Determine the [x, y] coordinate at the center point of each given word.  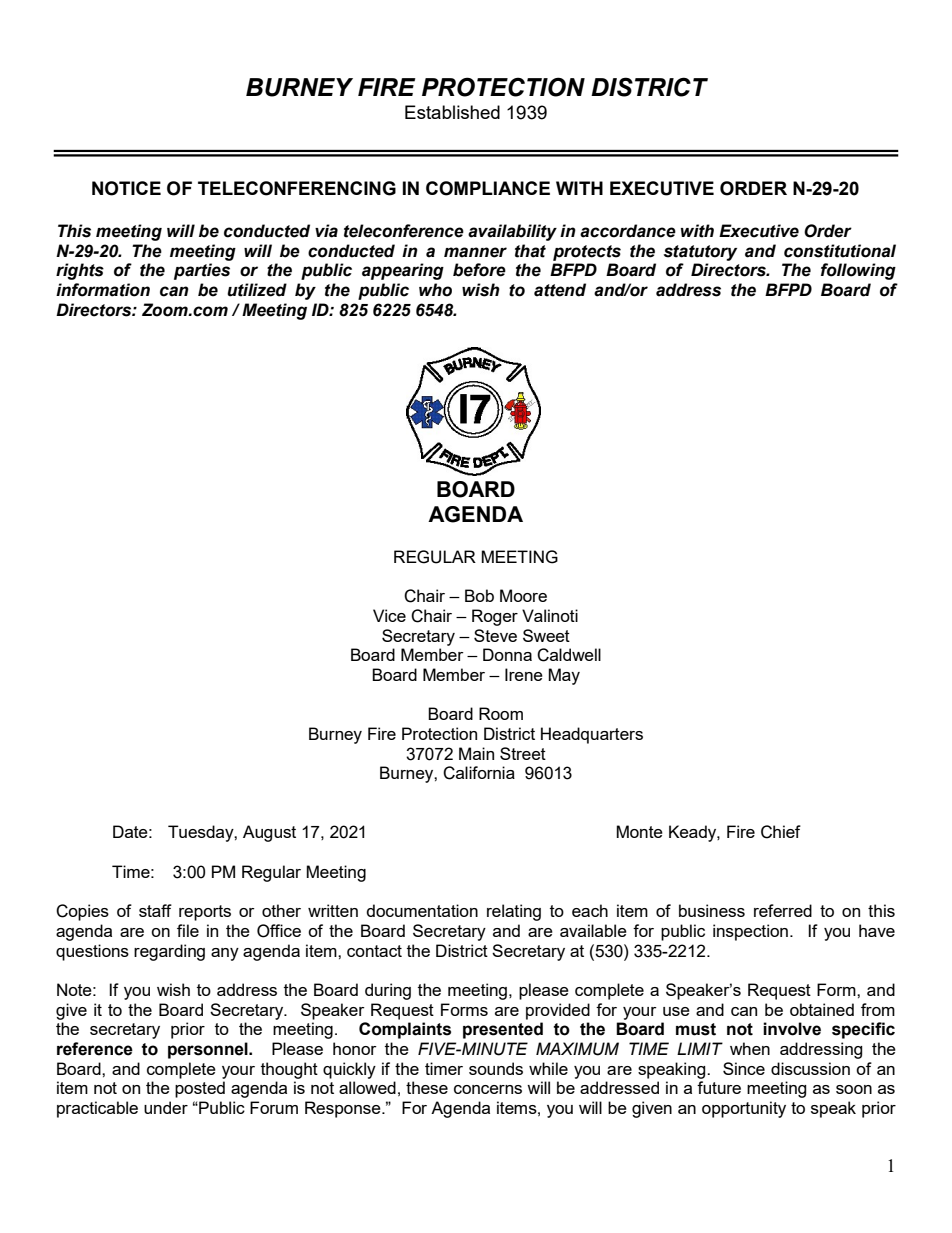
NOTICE [126, 188]
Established [452, 112]
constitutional [840, 251]
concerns [488, 1089]
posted [200, 1089]
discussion [810, 1068]
